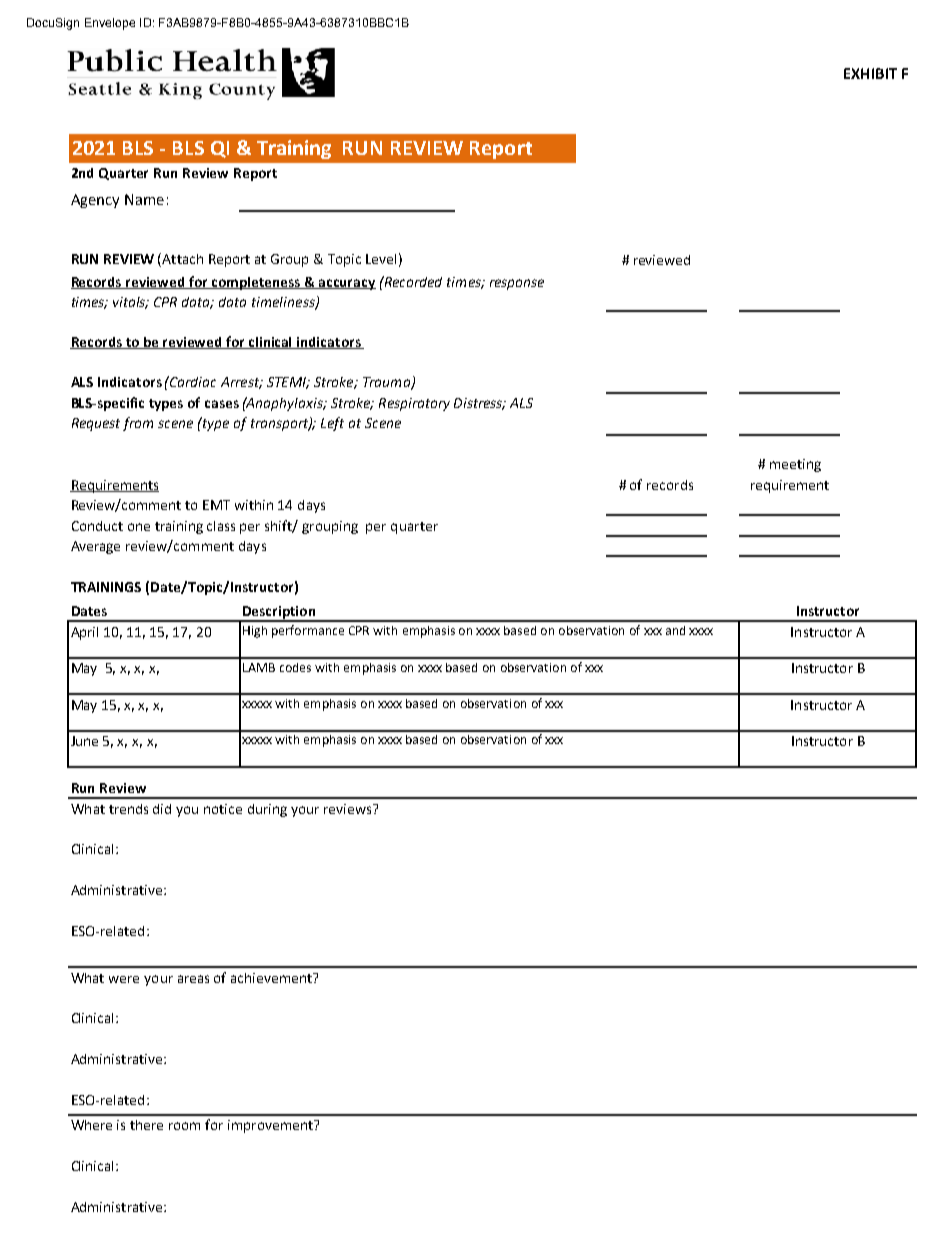 Image resolution: width=952 pixels, height=1233 pixels. Describe the element at coordinates (271, 1126) in the screenshot. I see `improvement` at that location.
